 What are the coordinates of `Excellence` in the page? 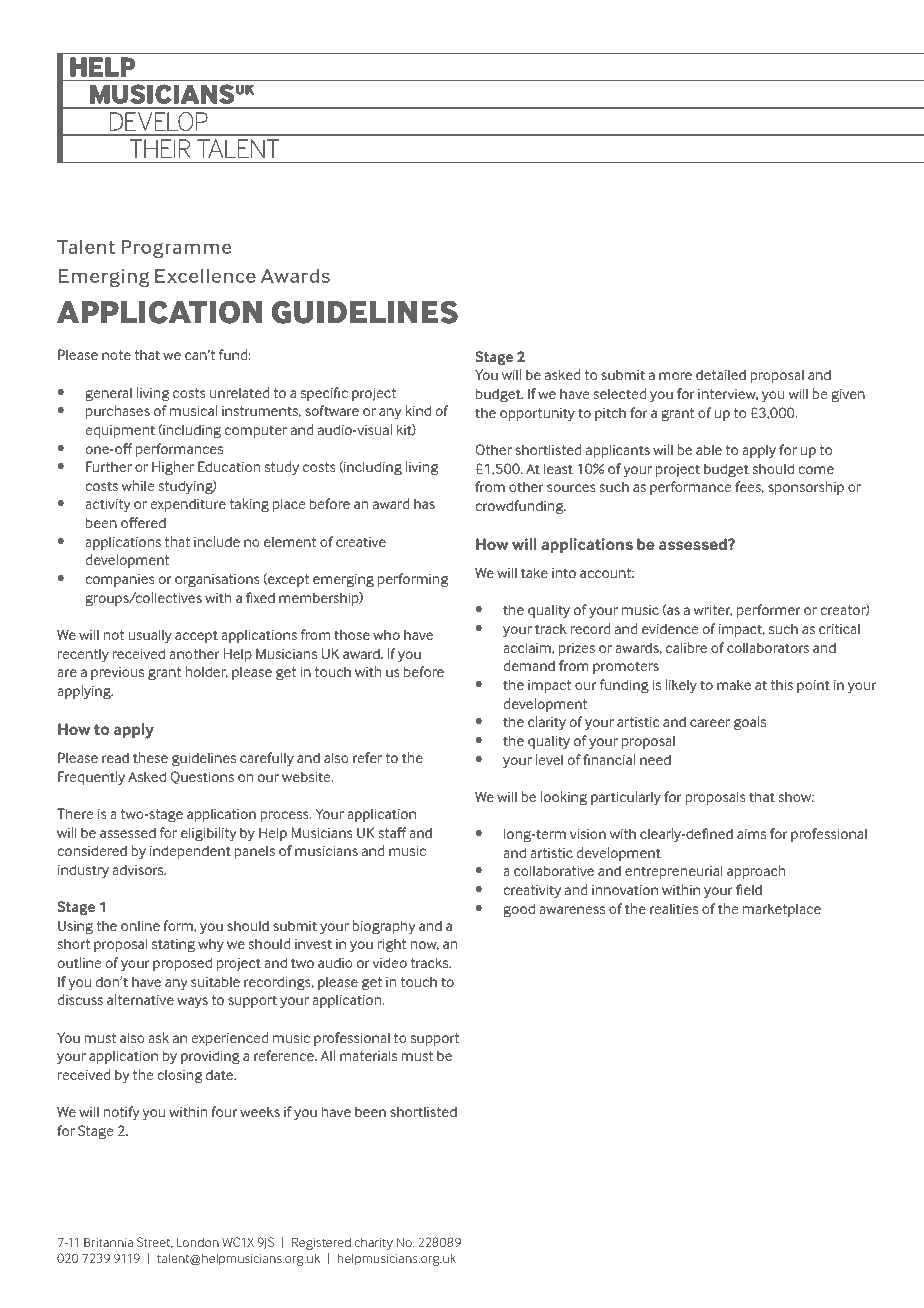 It's located at (205, 276).
